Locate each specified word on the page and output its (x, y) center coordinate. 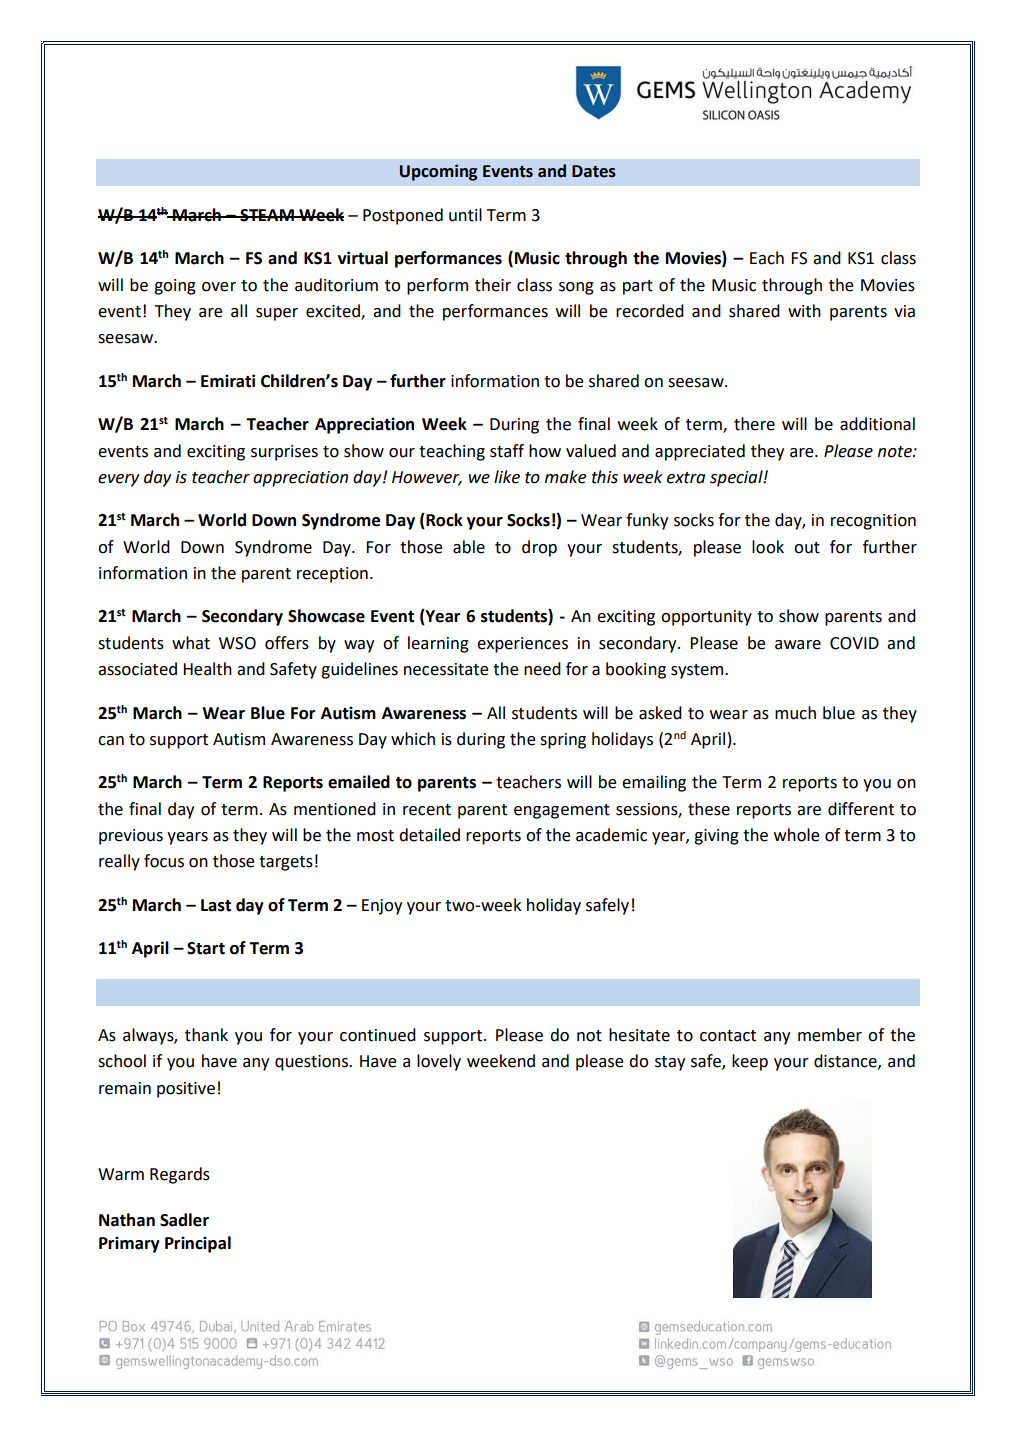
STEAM (267, 215)
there (754, 424)
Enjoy (382, 907)
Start (206, 948)
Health (207, 669)
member (830, 1035)
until (465, 215)
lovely (439, 1062)
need (542, 669)
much (795, 713)
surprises (284, 453)
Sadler (184, 1220)
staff (507, 451)
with (804, 311)
